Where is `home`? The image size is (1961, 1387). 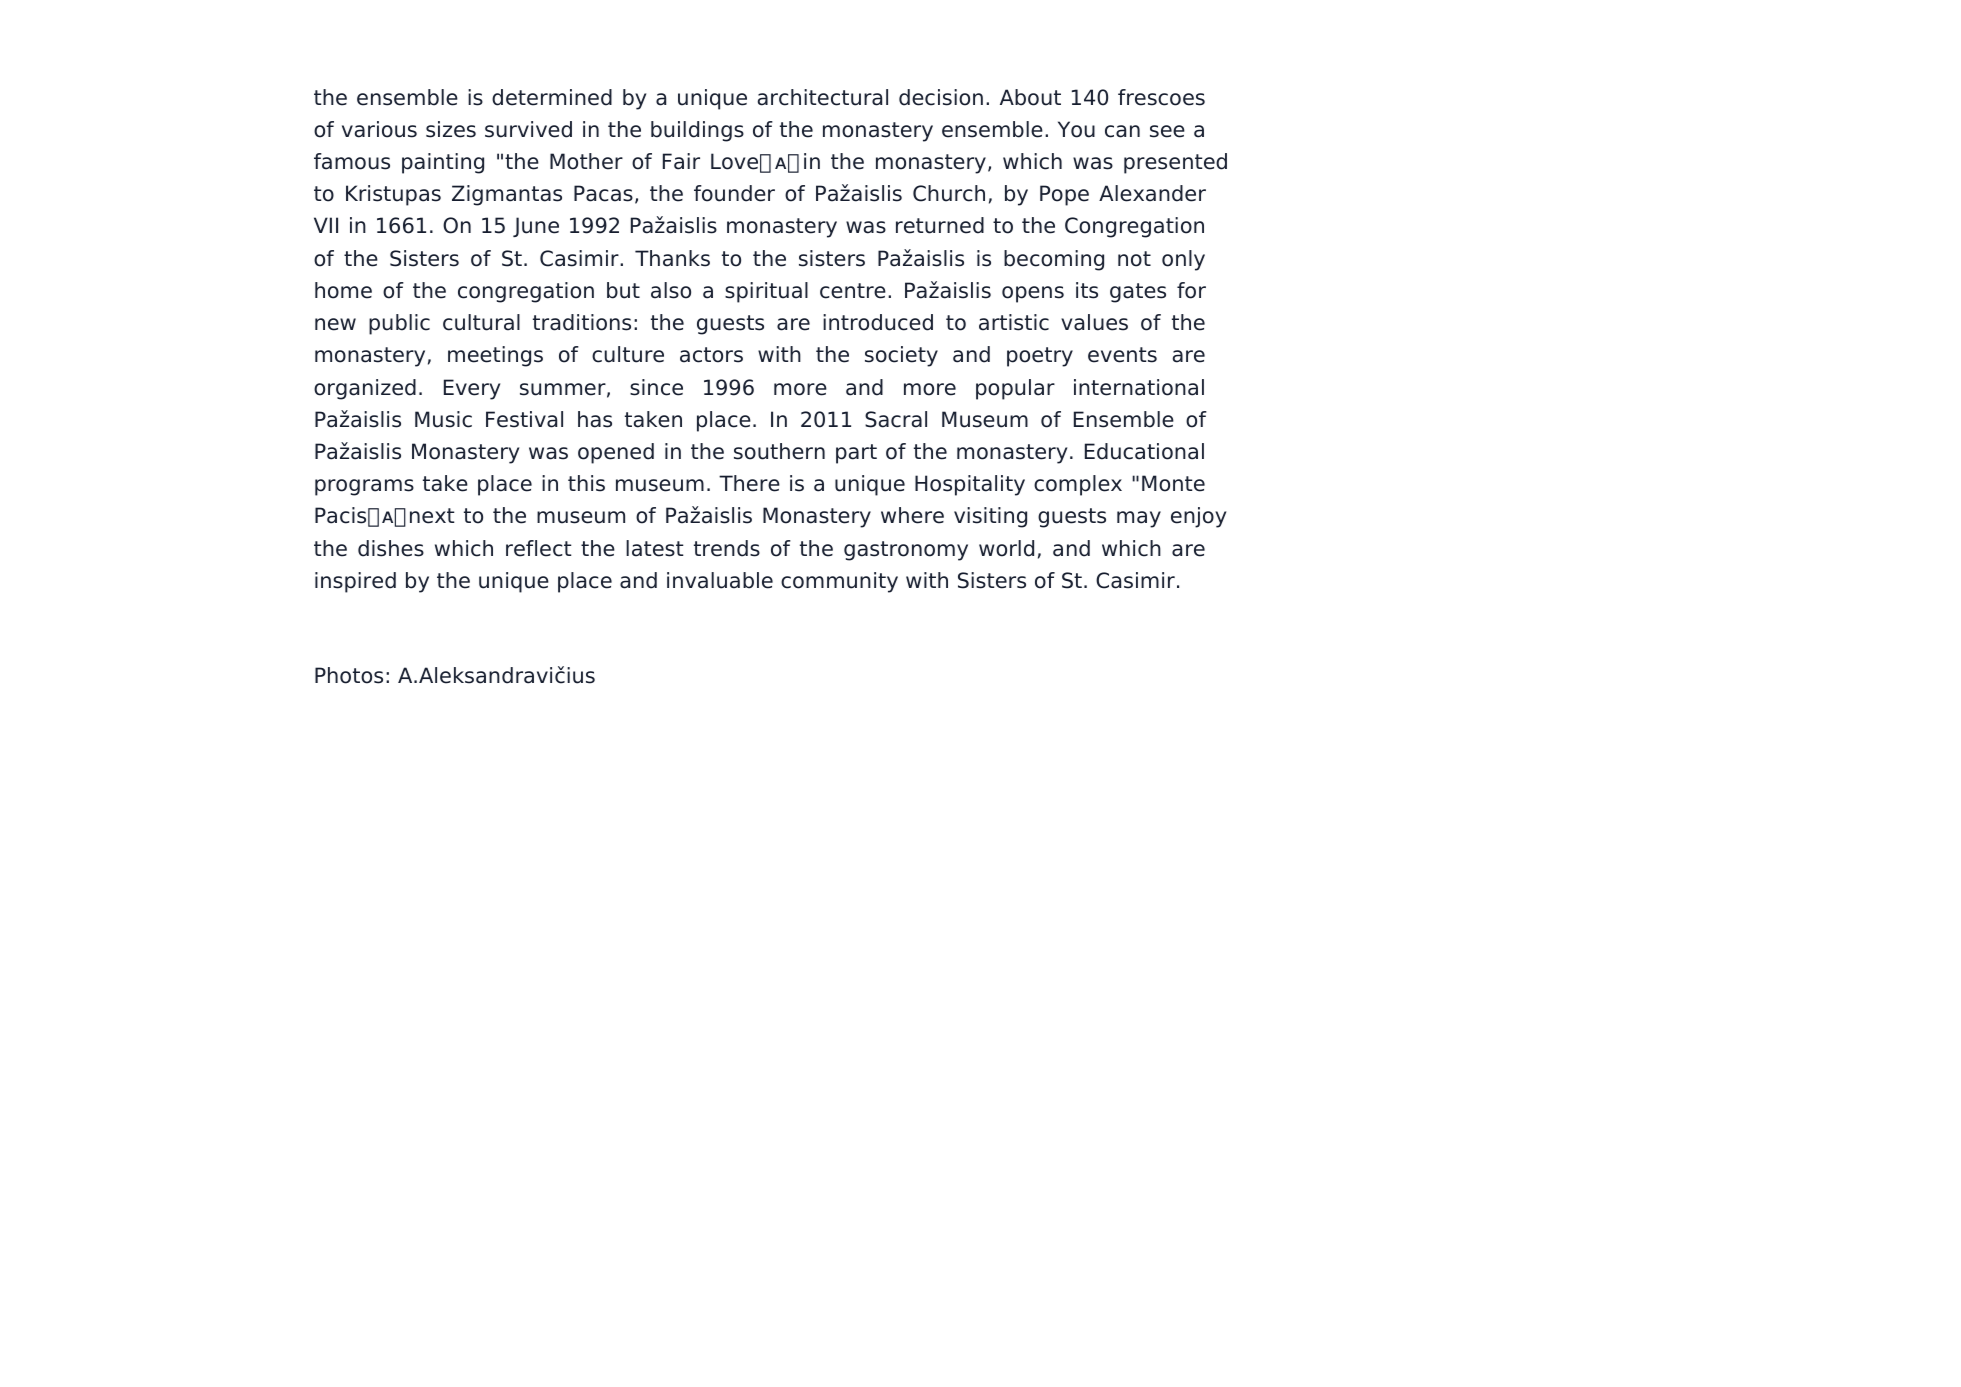
home is located at coordinates (343, 290).
